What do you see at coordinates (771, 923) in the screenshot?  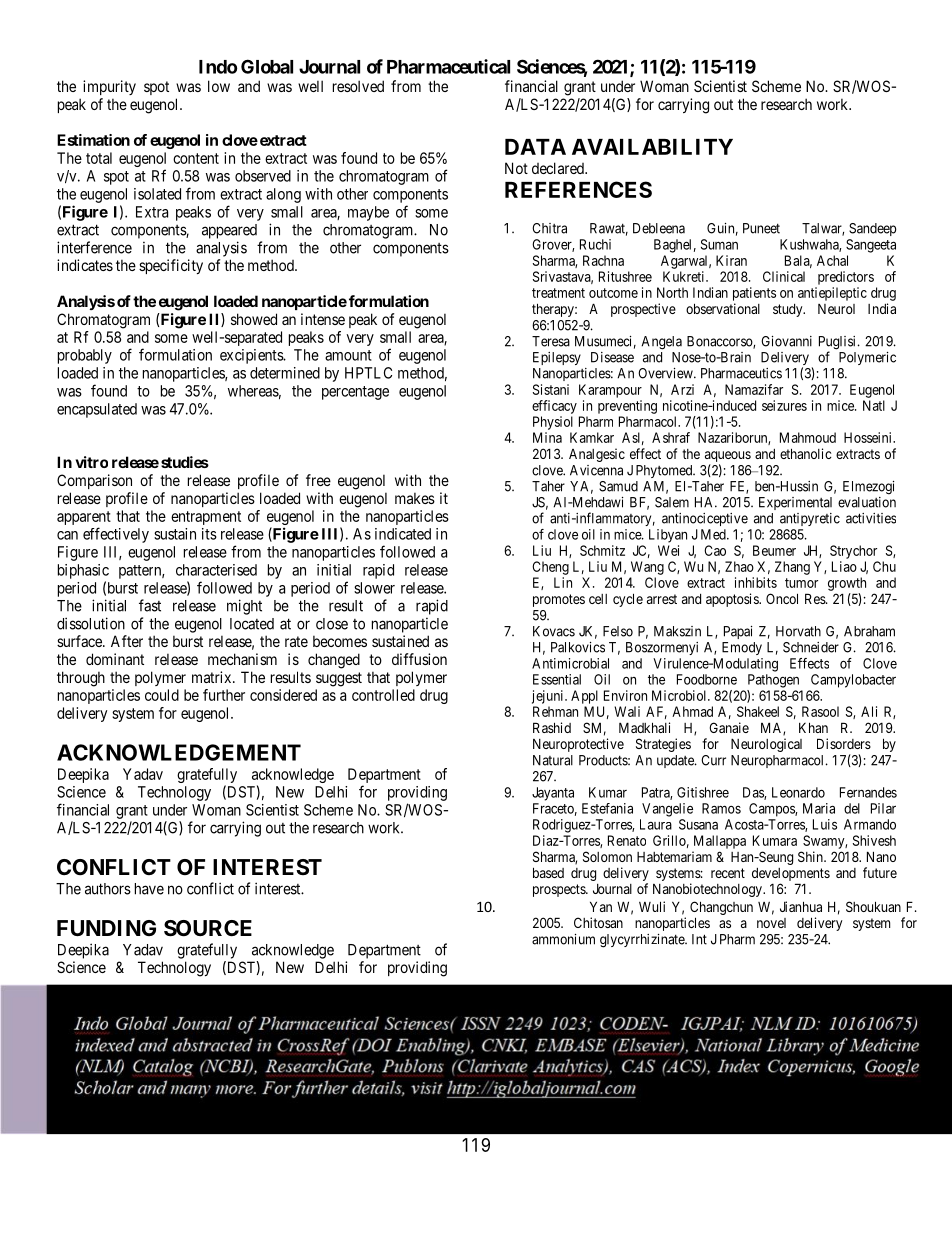 I see `novel` at bounding box center [771, 923].
